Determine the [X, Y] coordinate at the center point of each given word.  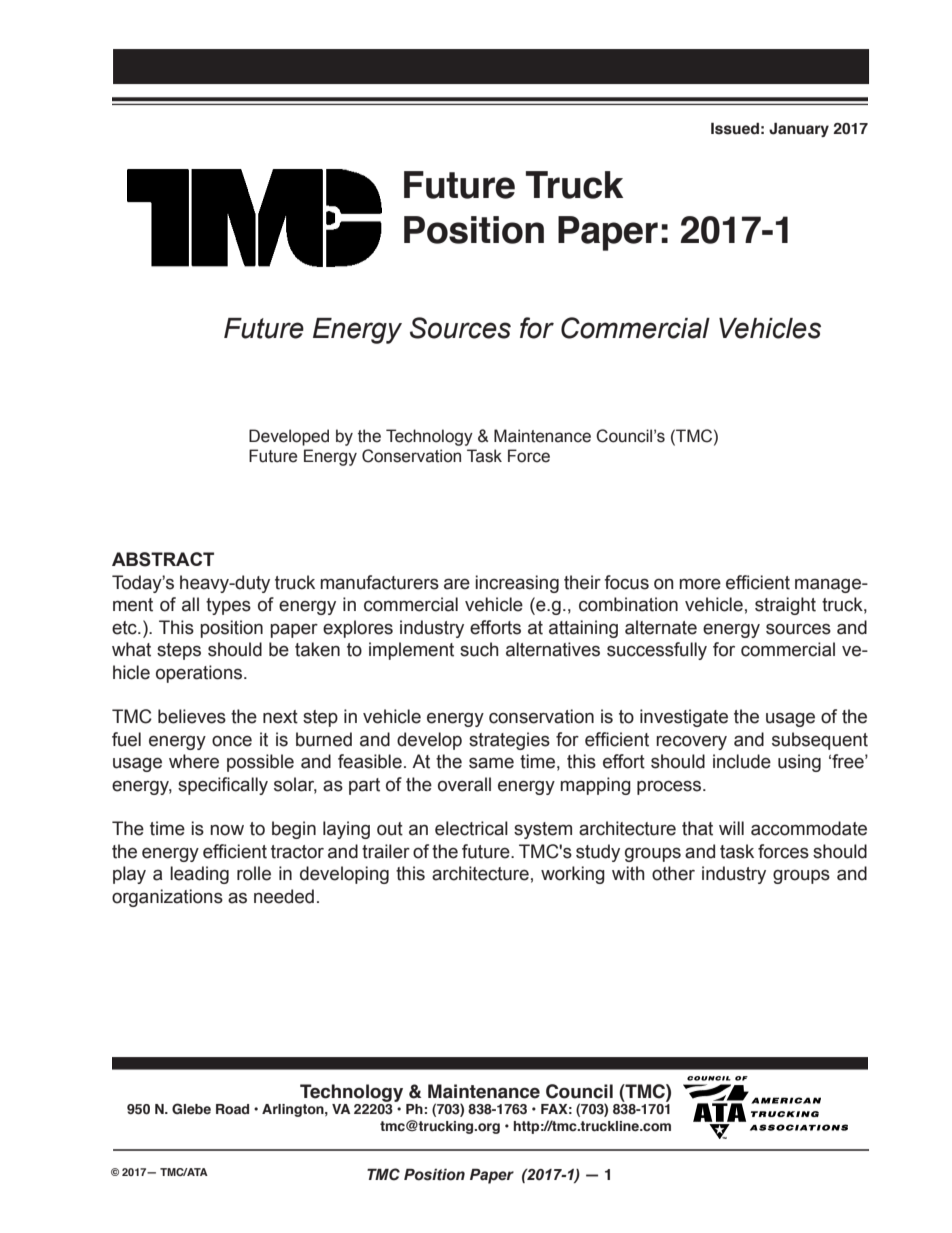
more [700, 584]
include [742, 761]
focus [626, 582]
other [673, 873]
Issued [735, 128]
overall [464, 784]
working [573, 875]
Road [232, 1109]
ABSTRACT [163, 559]
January [799, 129]
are [457, 584]
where [194, 761]
